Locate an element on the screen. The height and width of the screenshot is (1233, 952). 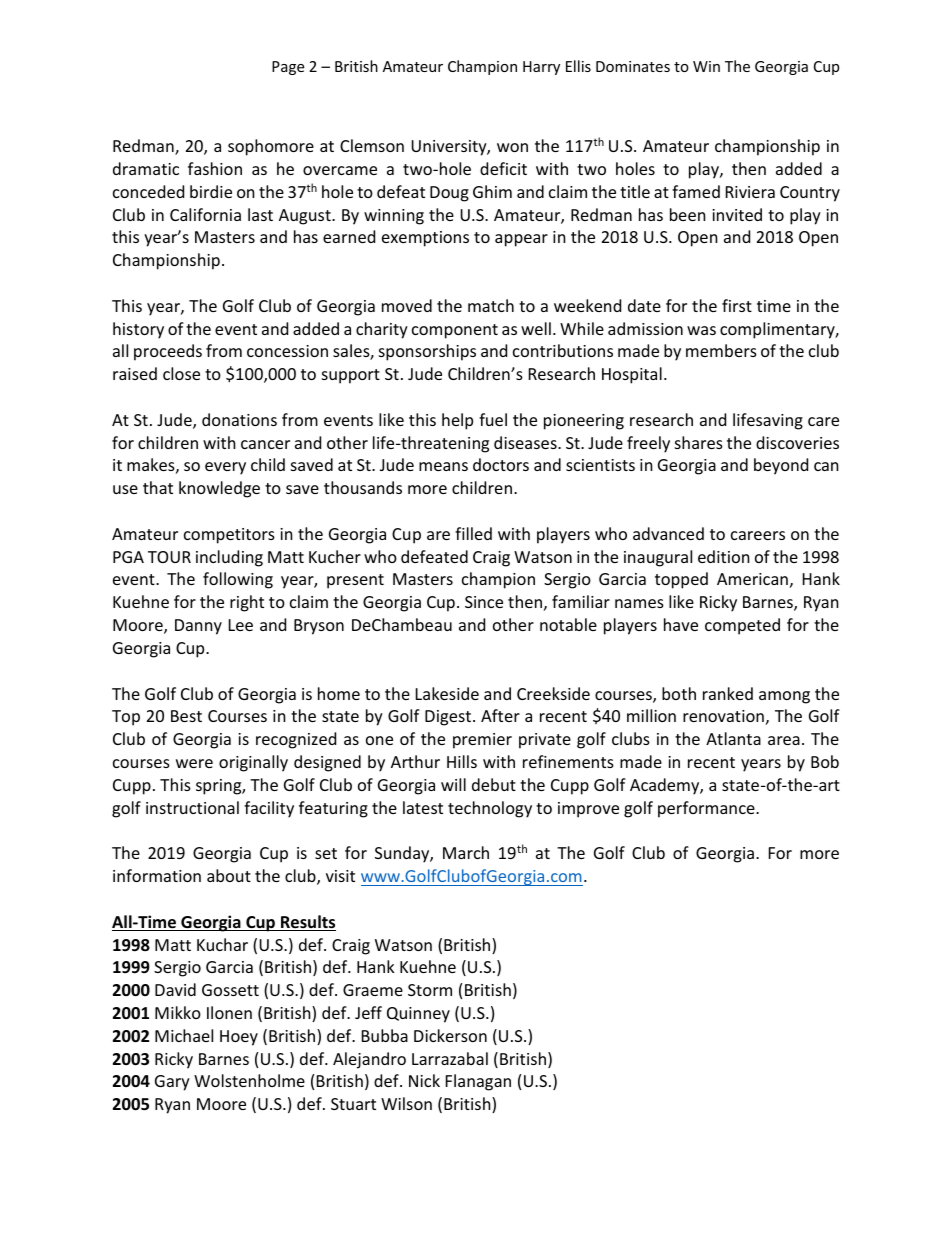
Gary is located at coordinates (172, 1083).
